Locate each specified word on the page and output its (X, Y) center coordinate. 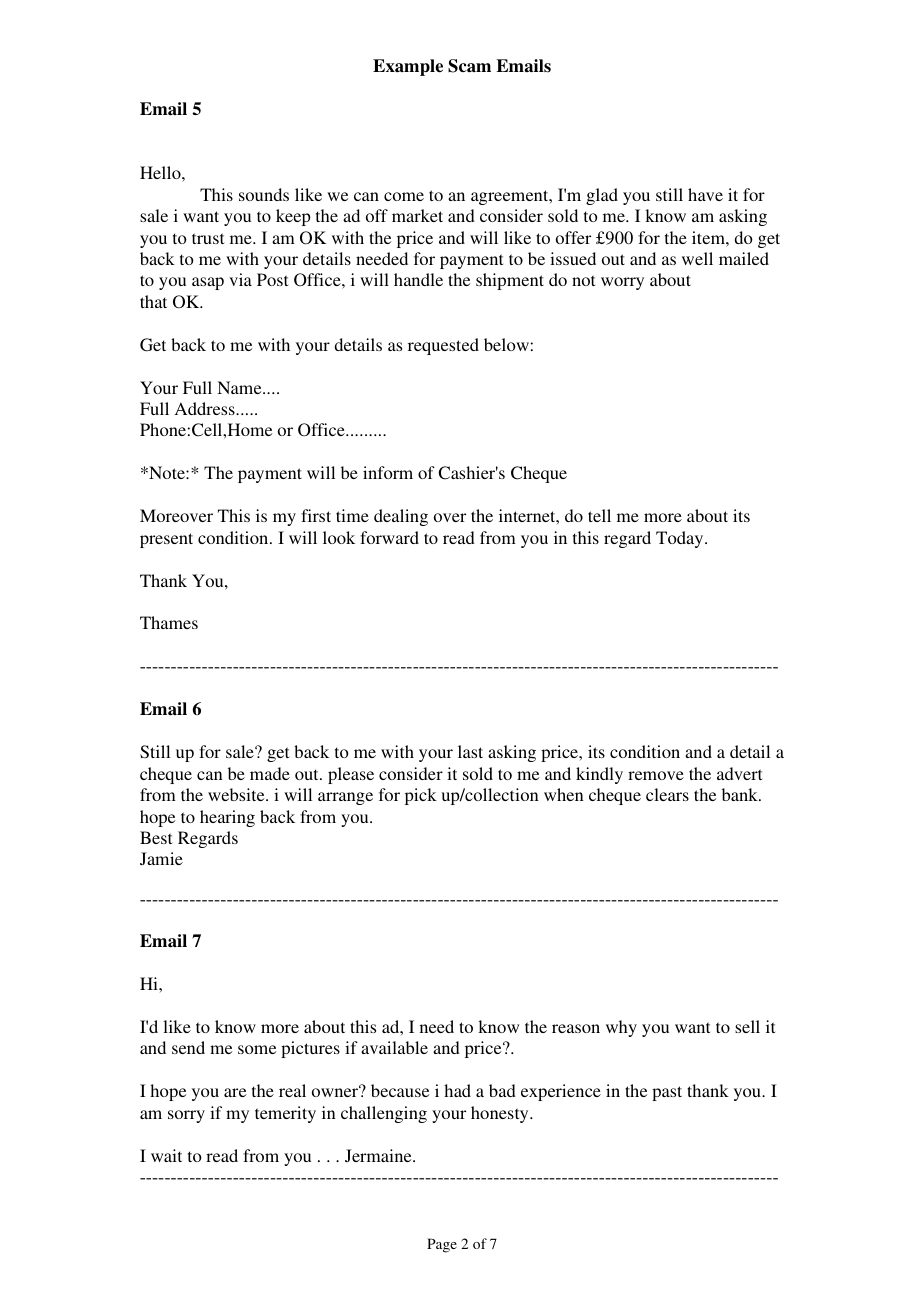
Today (681, 539)
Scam (469, 66)
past (667, 1093)
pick (421, 796)
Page (442, 1245)
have (705, 194)
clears (667, 794)
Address (206, 408)
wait (166, 1155)
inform (388, 472)
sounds (264, 194)
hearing (227, 818)
